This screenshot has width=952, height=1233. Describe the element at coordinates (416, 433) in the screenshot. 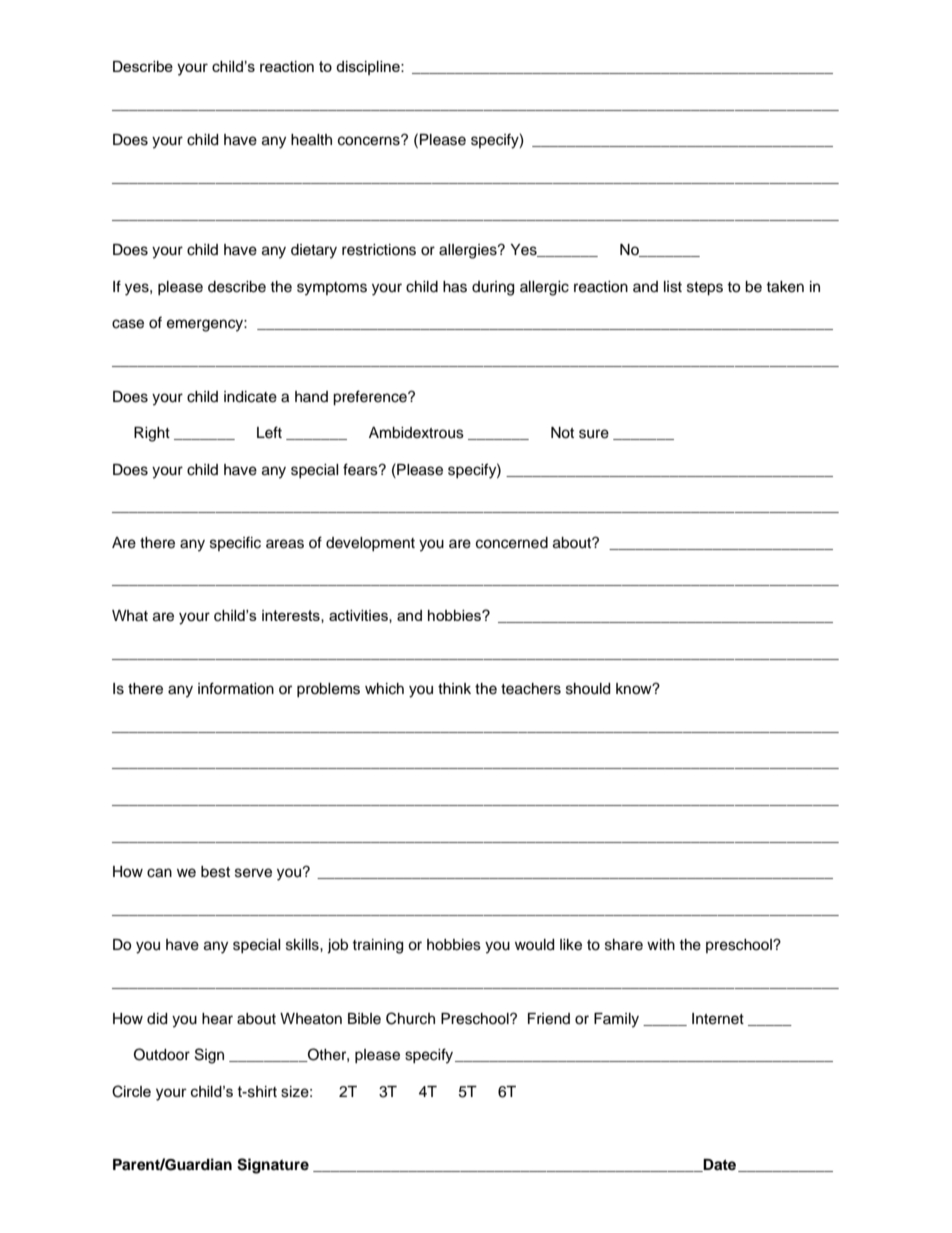

I see `Ambidextrous` at that location.
